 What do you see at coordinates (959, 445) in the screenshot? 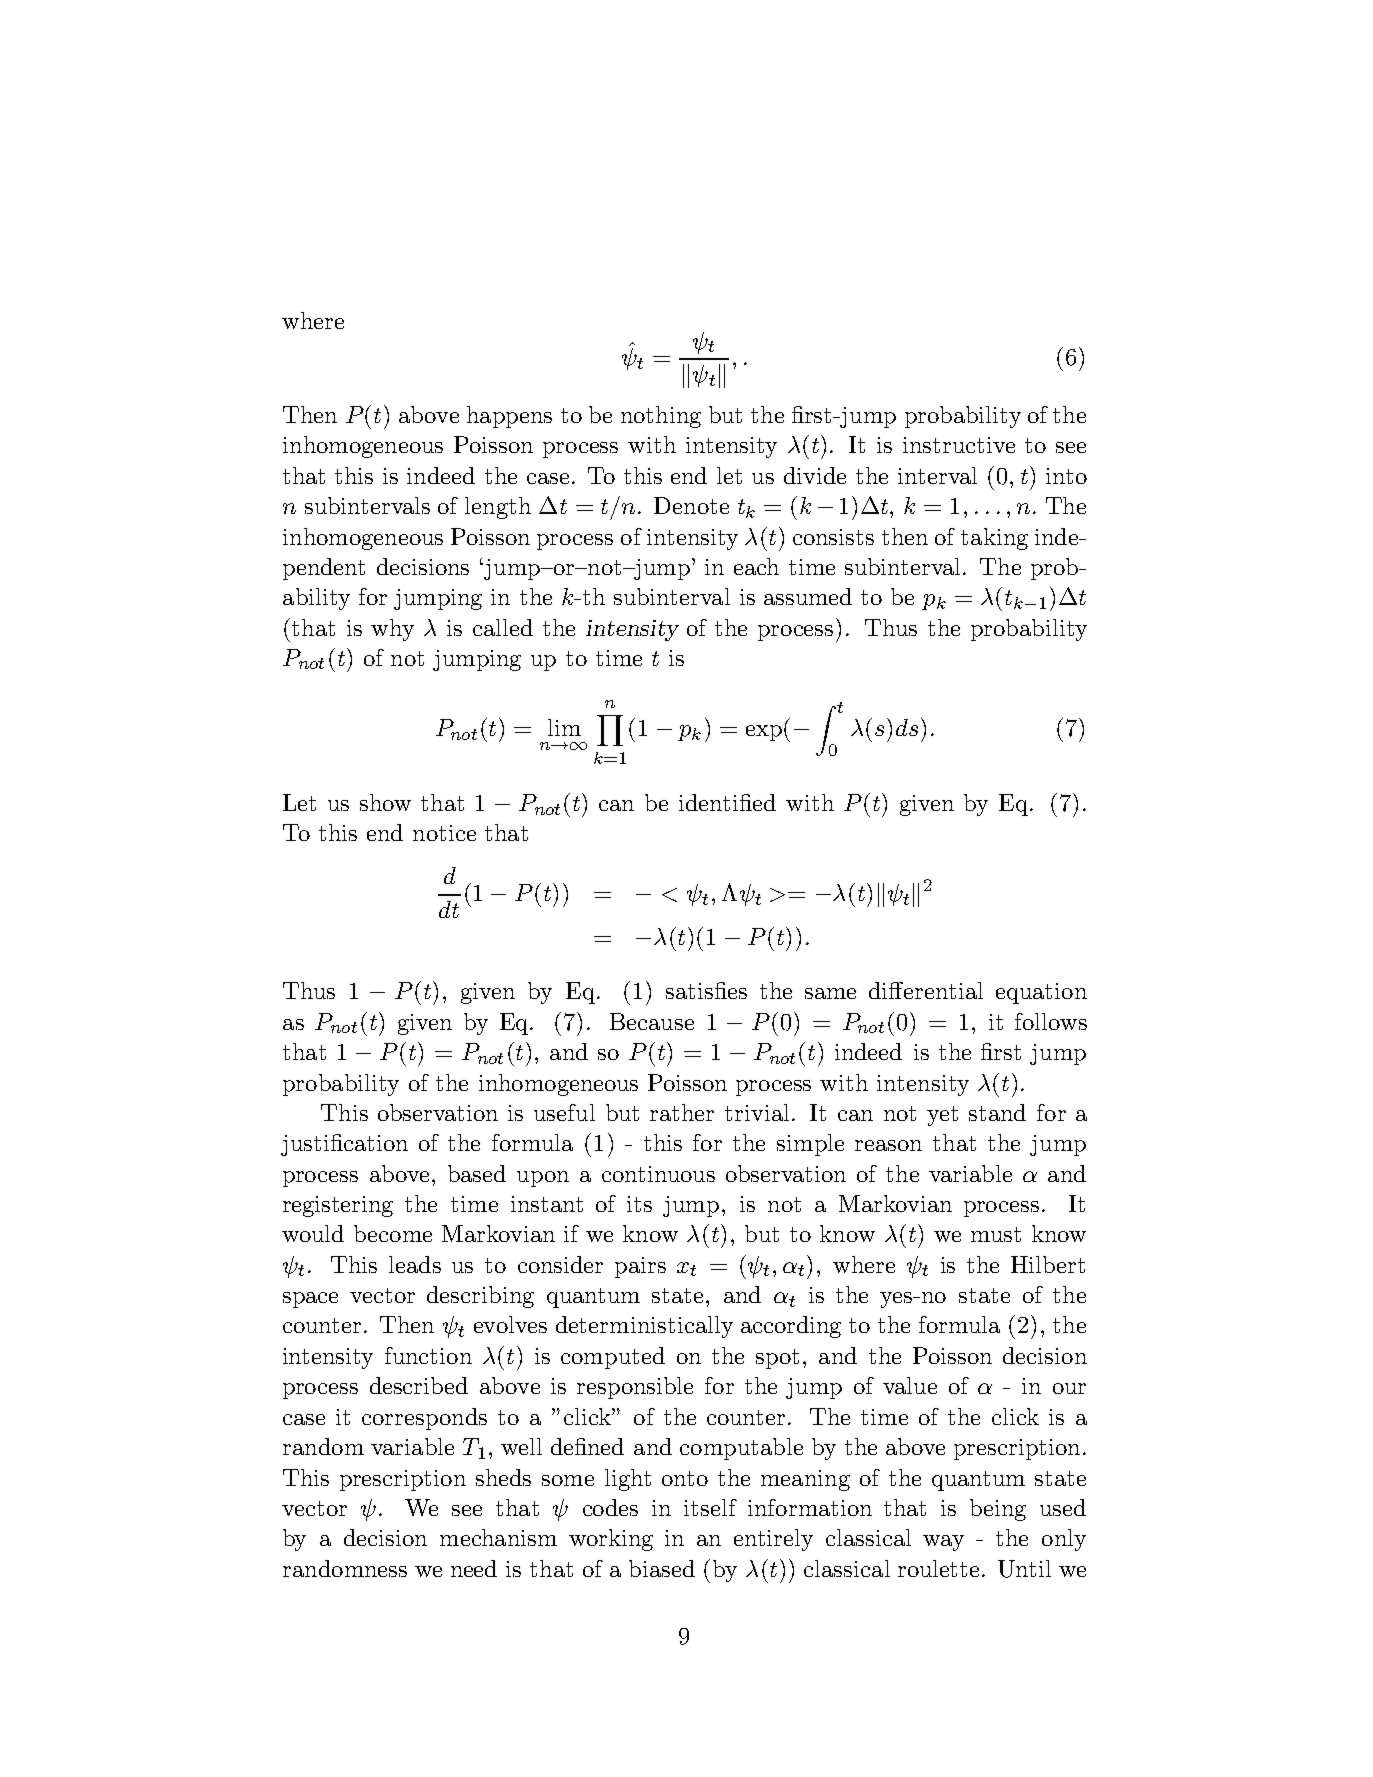
I see `instructive` at bounding box center [959, 445].
